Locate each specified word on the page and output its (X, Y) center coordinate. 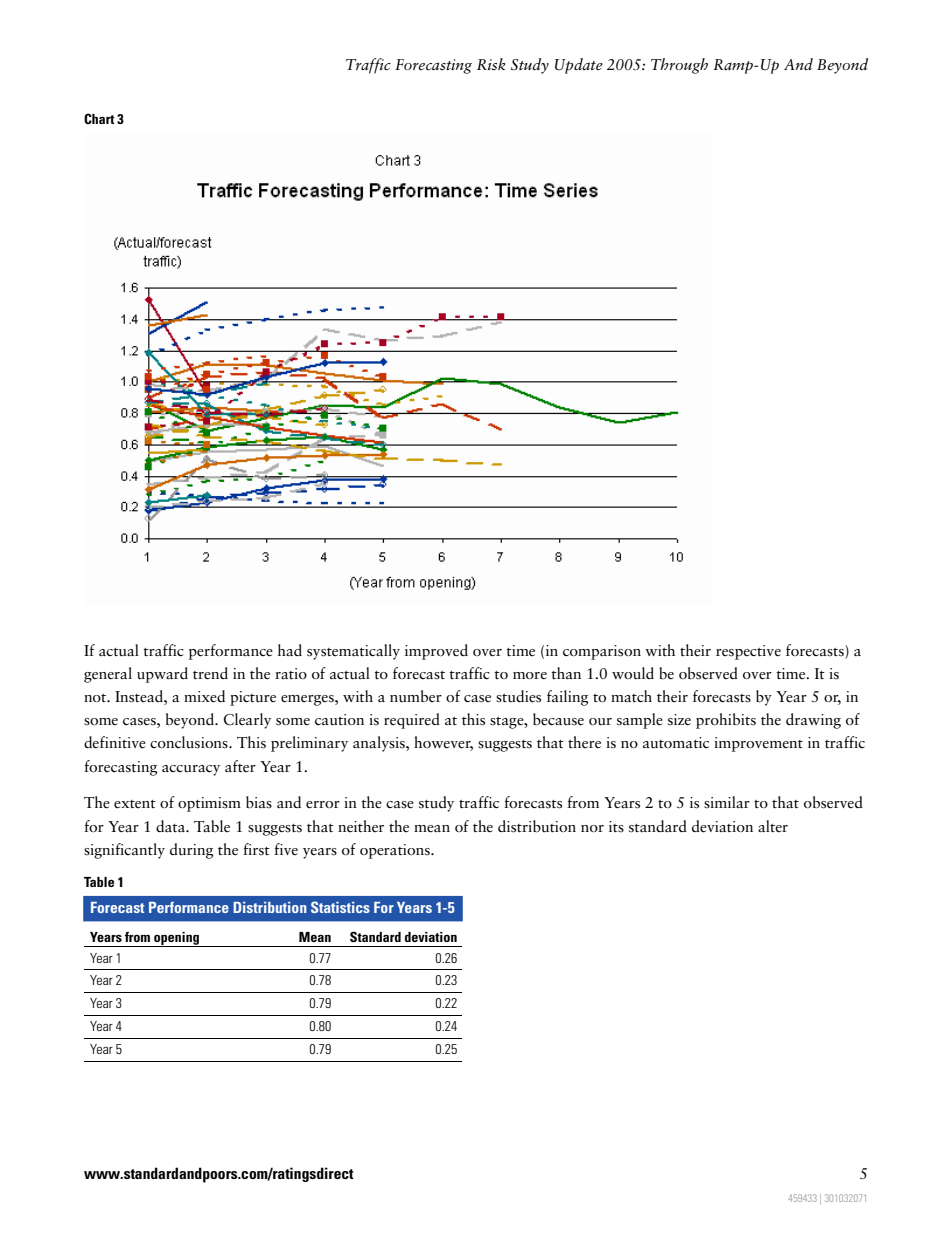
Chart (99, 118)
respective (748, 652)
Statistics (340, 907)
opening (176, 939)
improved (436, 652)
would (633, 673)
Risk (491, 64)
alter (773, 826)
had (290, 650)
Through (679, 66)
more (530, 676)
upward (162, 675)
